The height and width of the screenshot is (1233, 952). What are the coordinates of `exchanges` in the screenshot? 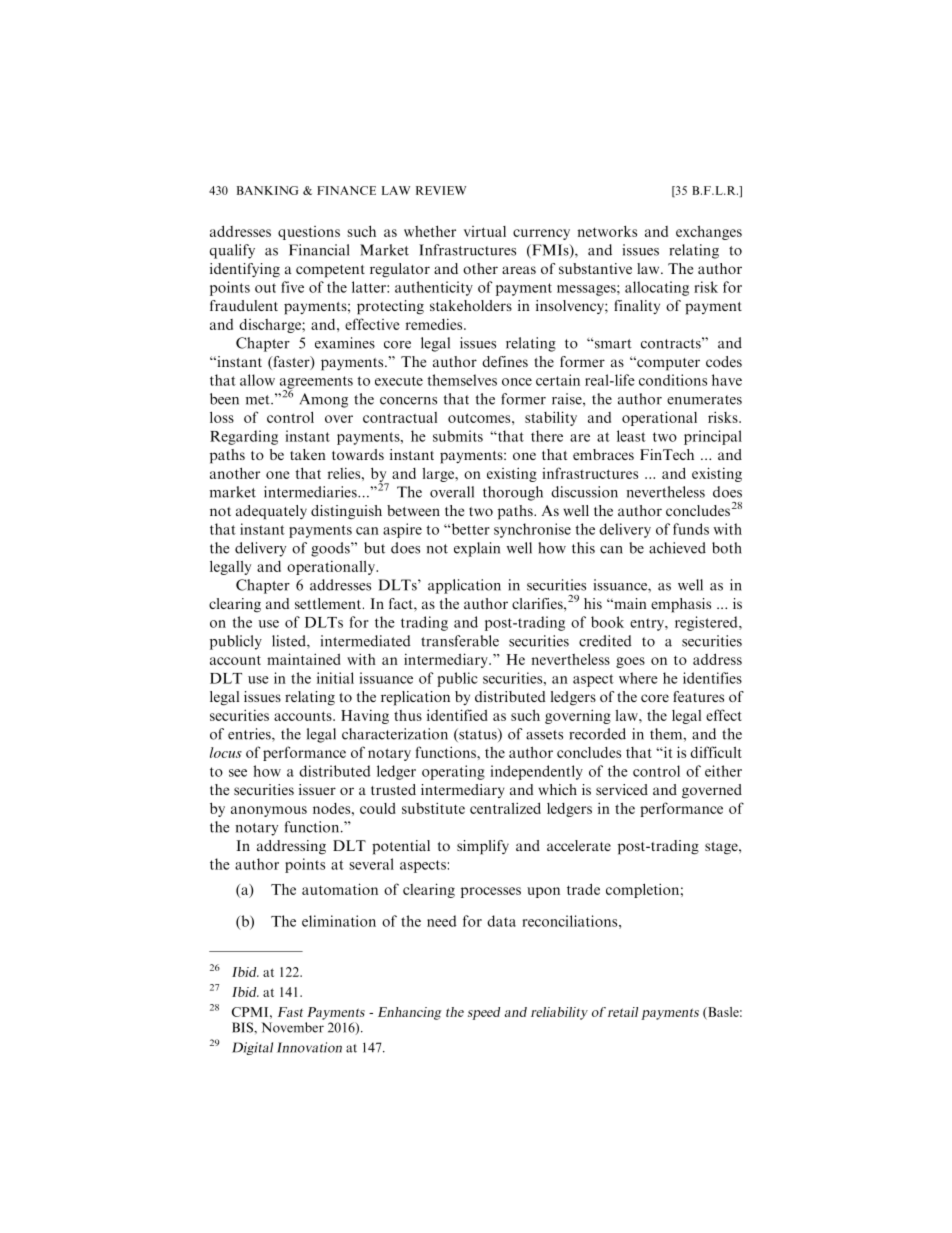 It's located at (709, 232).
